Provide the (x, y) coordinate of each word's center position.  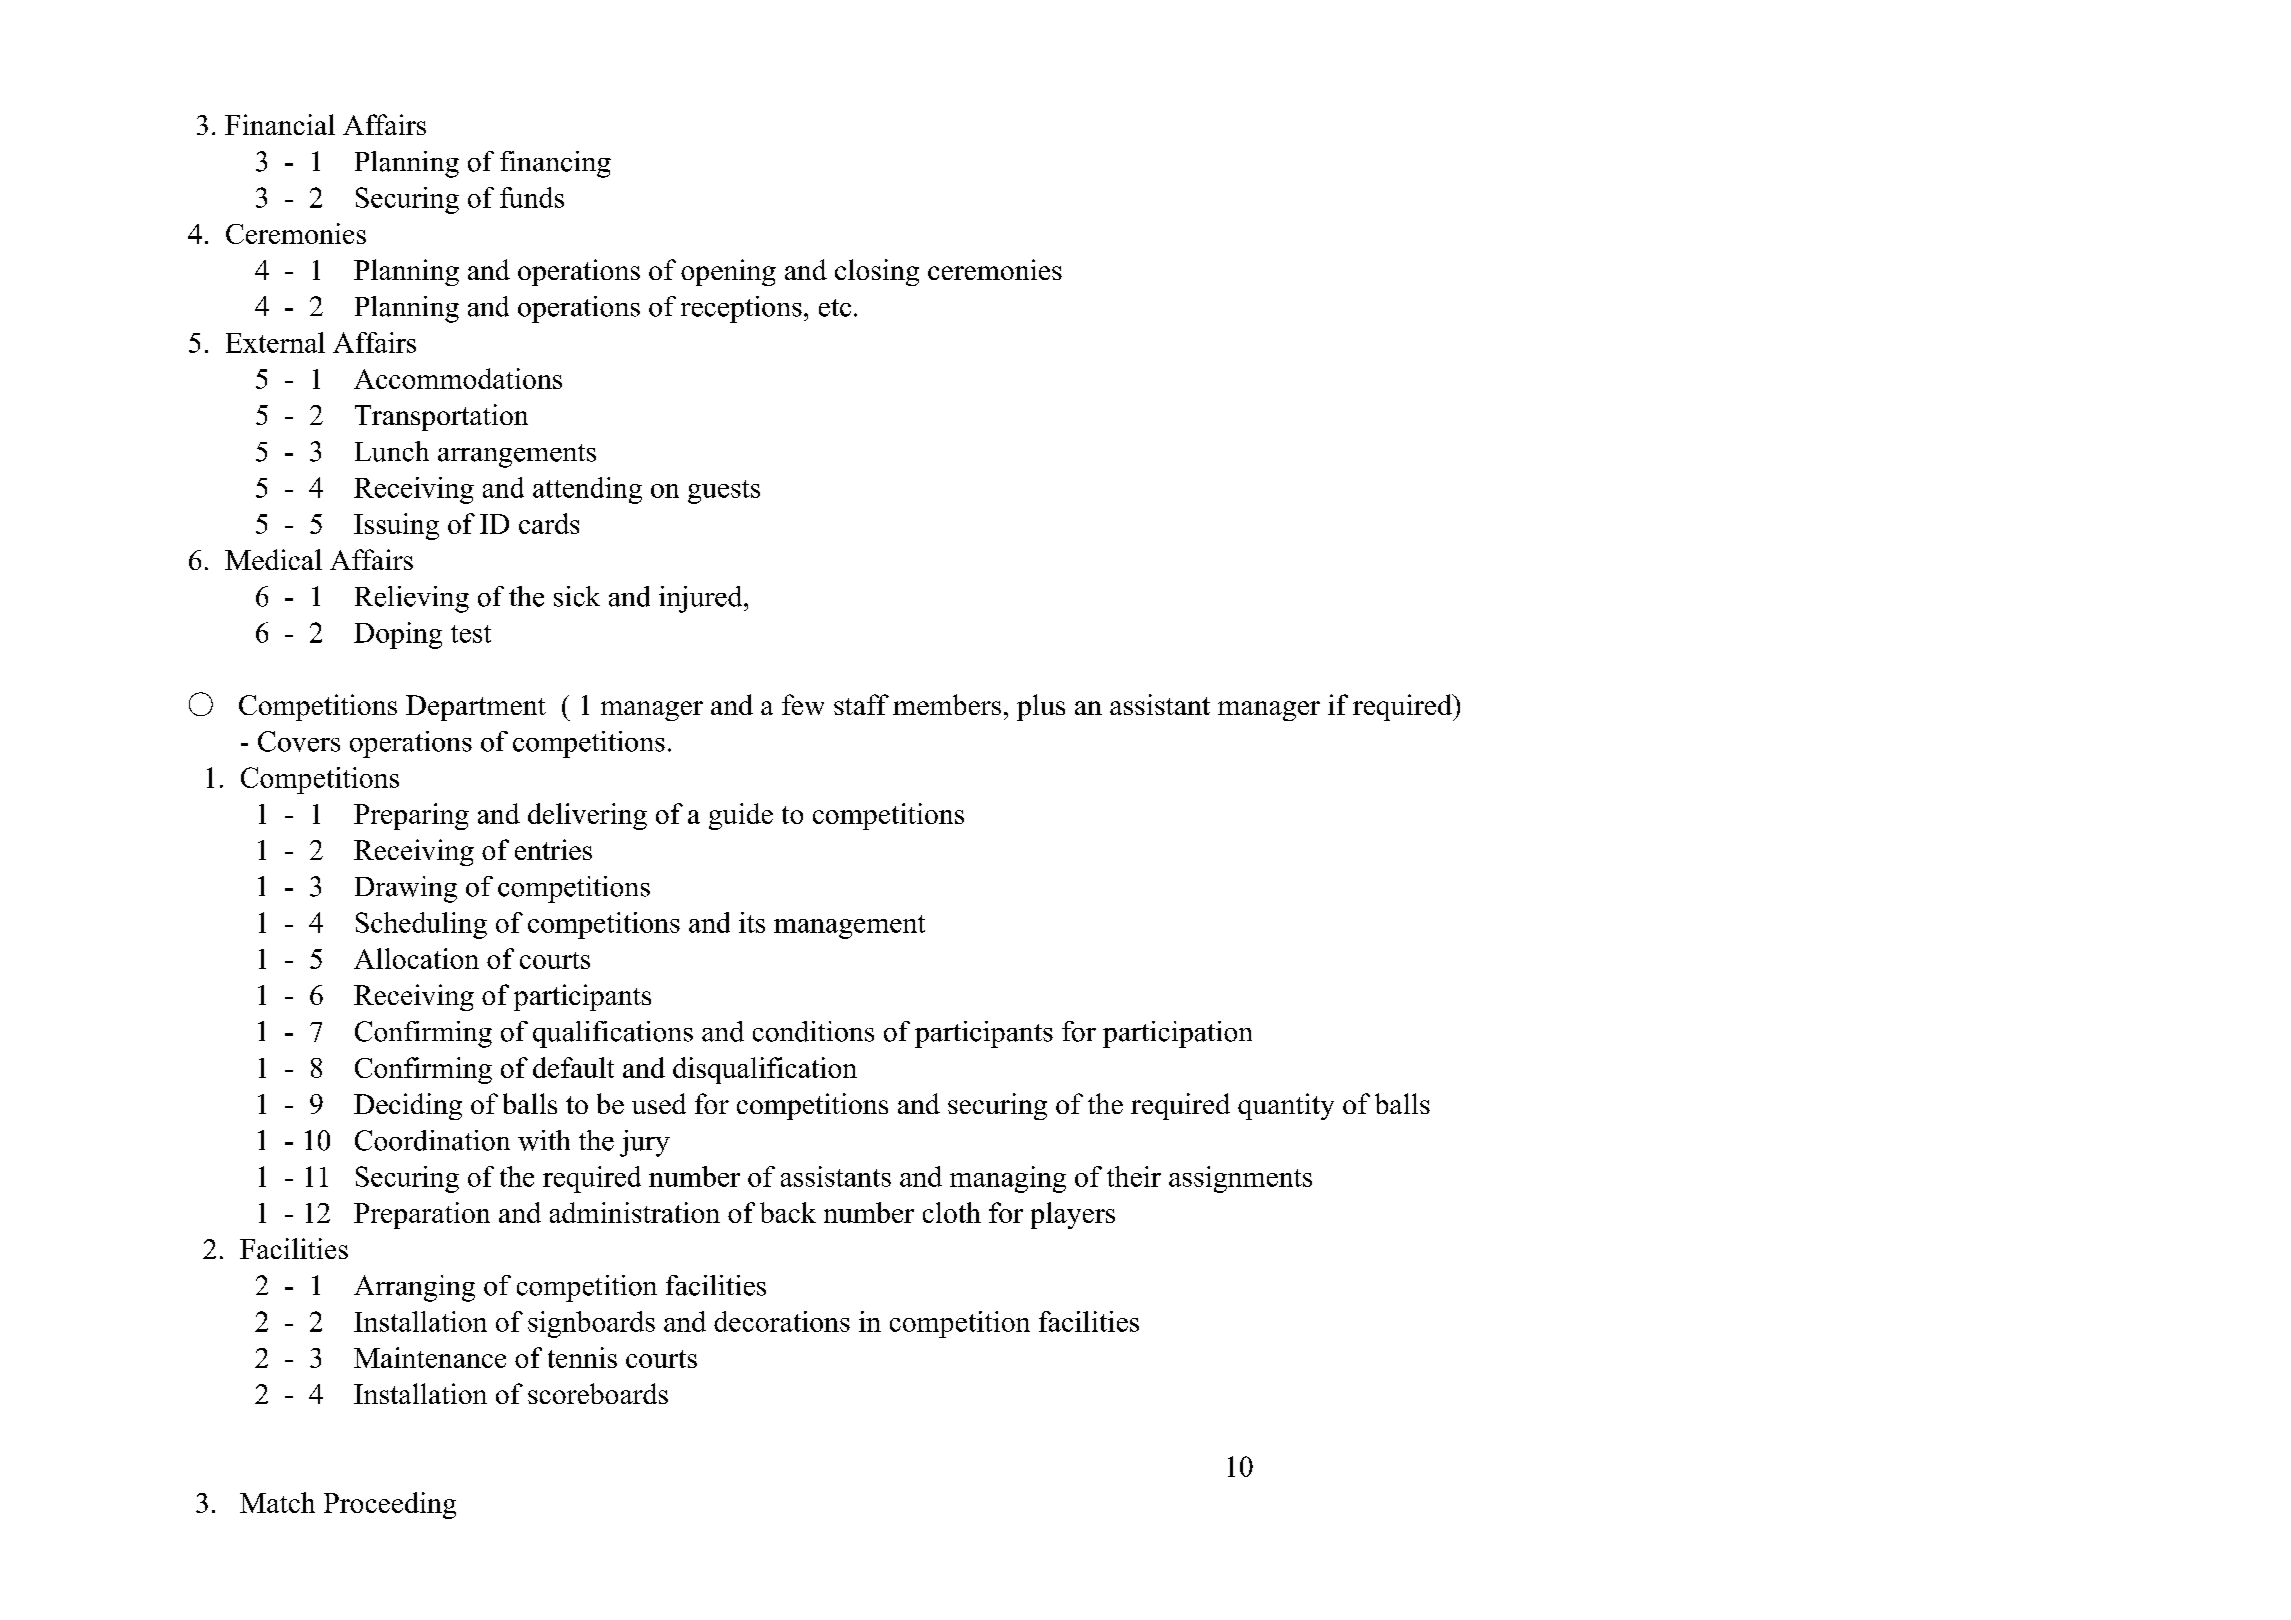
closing (877, 272)
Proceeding (390, 1505)
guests (724, 492)
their (1134, 1176)
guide (741, 816)
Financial (280, 124)
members (947, 704)
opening (728, 272)
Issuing (396, 526)
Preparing (411, 816)
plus (1041, 707)
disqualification (765, 1070)
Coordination (432, 1140)
